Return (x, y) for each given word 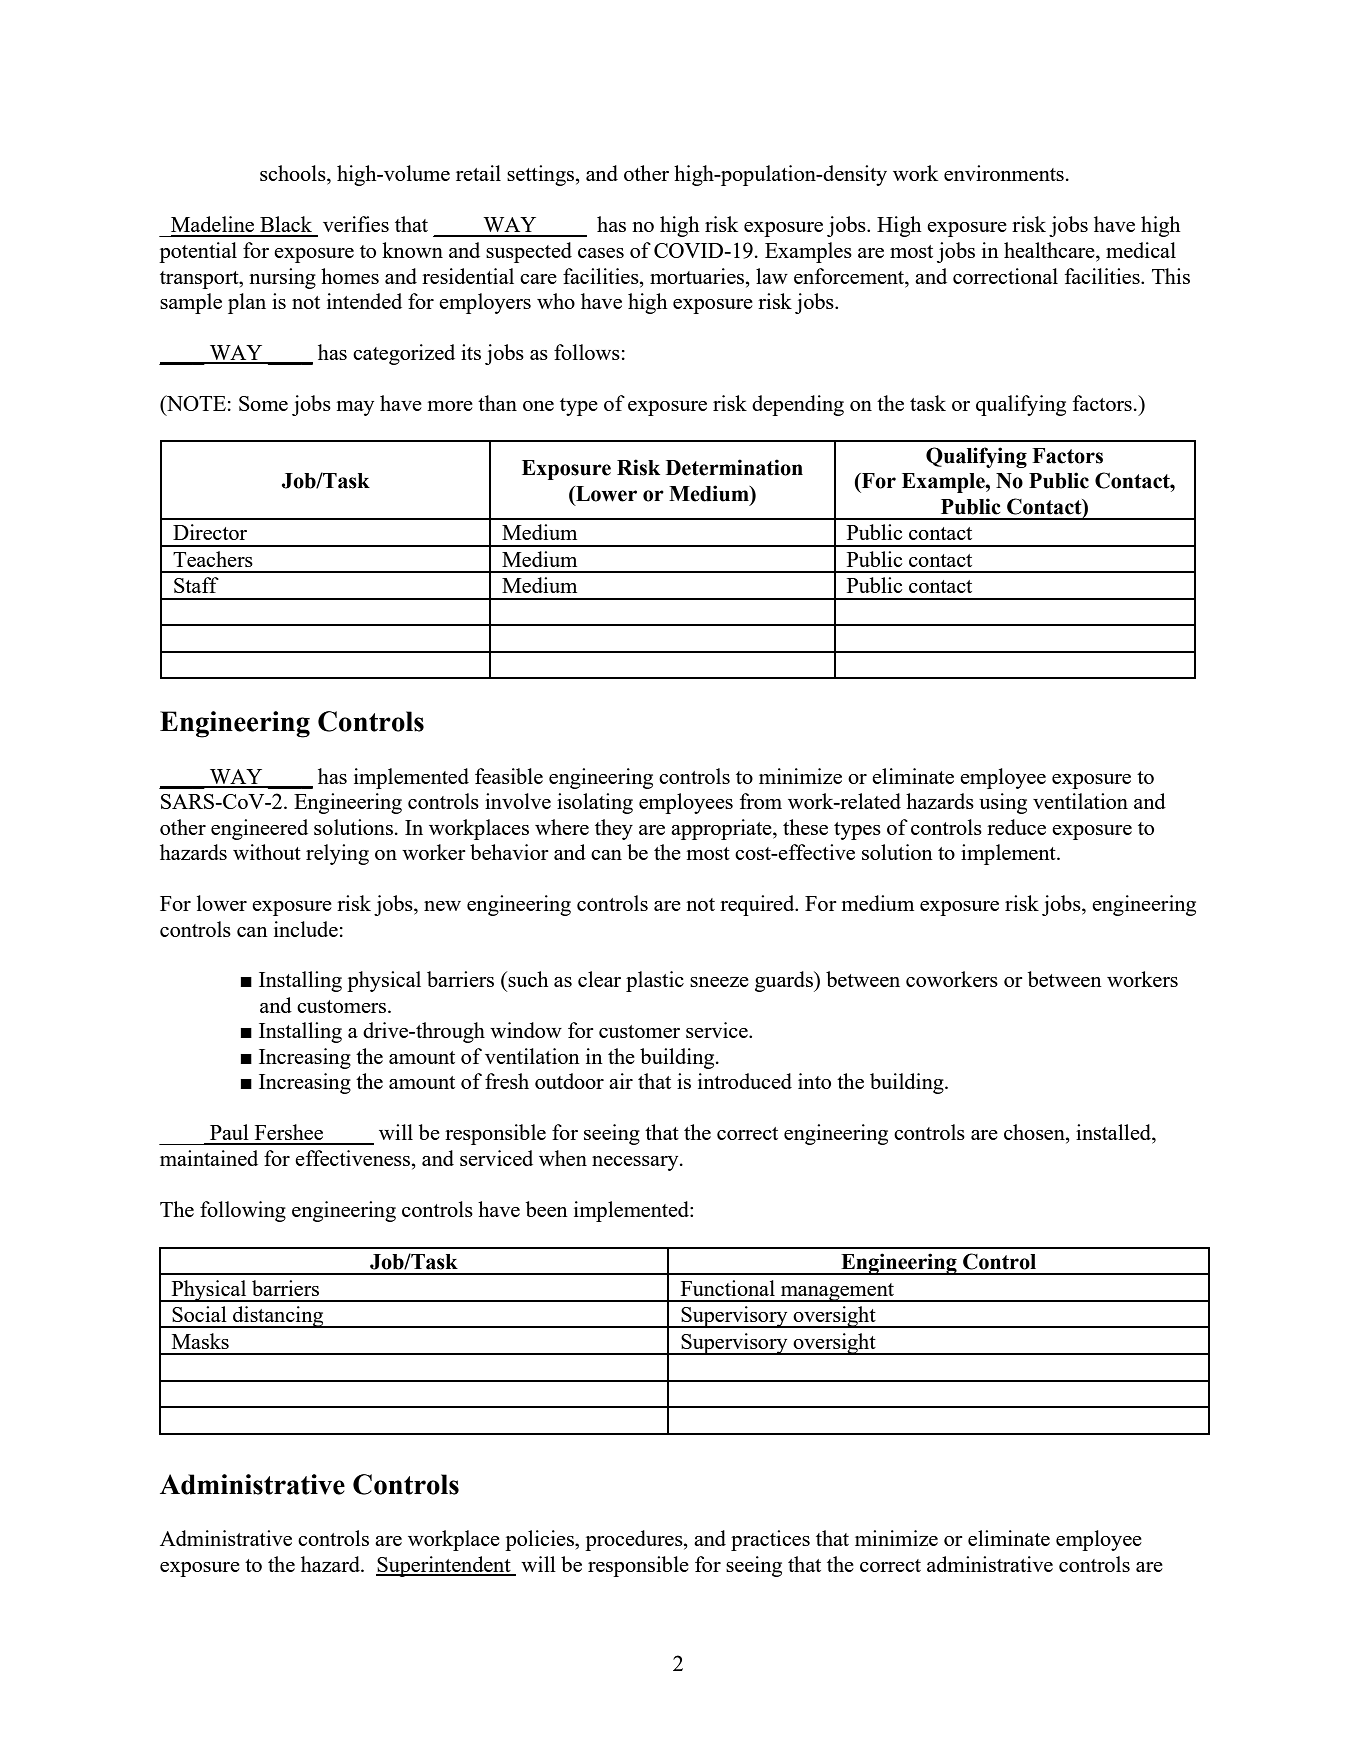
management (837, 1292)
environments (1004, 173)
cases (601, 253)
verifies (356, 224)
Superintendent (444, 1566)
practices (770, 1540)
